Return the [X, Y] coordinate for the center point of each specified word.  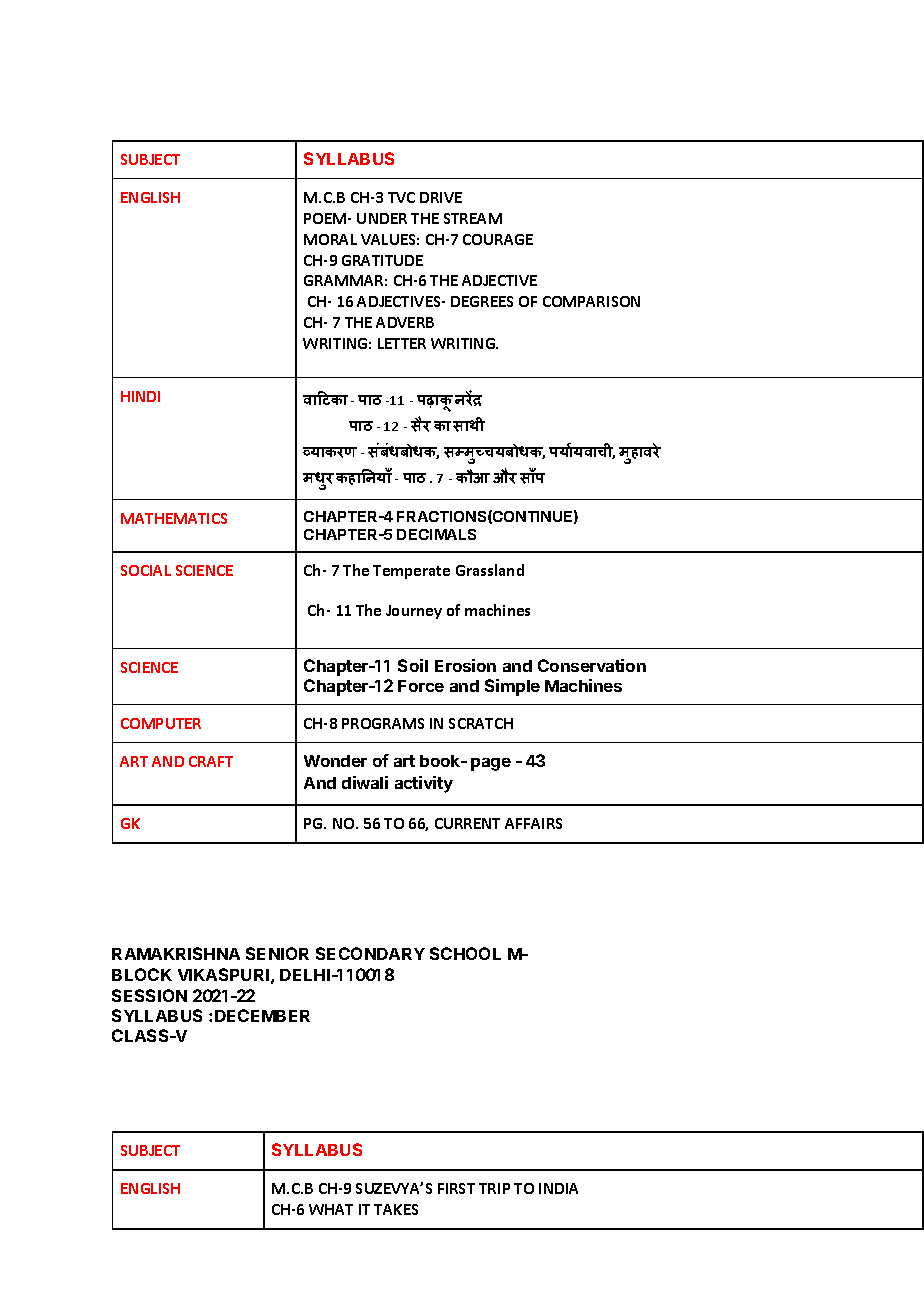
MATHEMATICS [174, 518]
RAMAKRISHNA [176, 953]
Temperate [411, 572]
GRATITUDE [382, 260]
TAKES [396, 1209]
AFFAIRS [533, 823]
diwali [365, 782]
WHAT [331, 1209]
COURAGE [498, 239]
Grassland [490, 570]
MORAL [330, 239]
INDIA [558, 1188]
